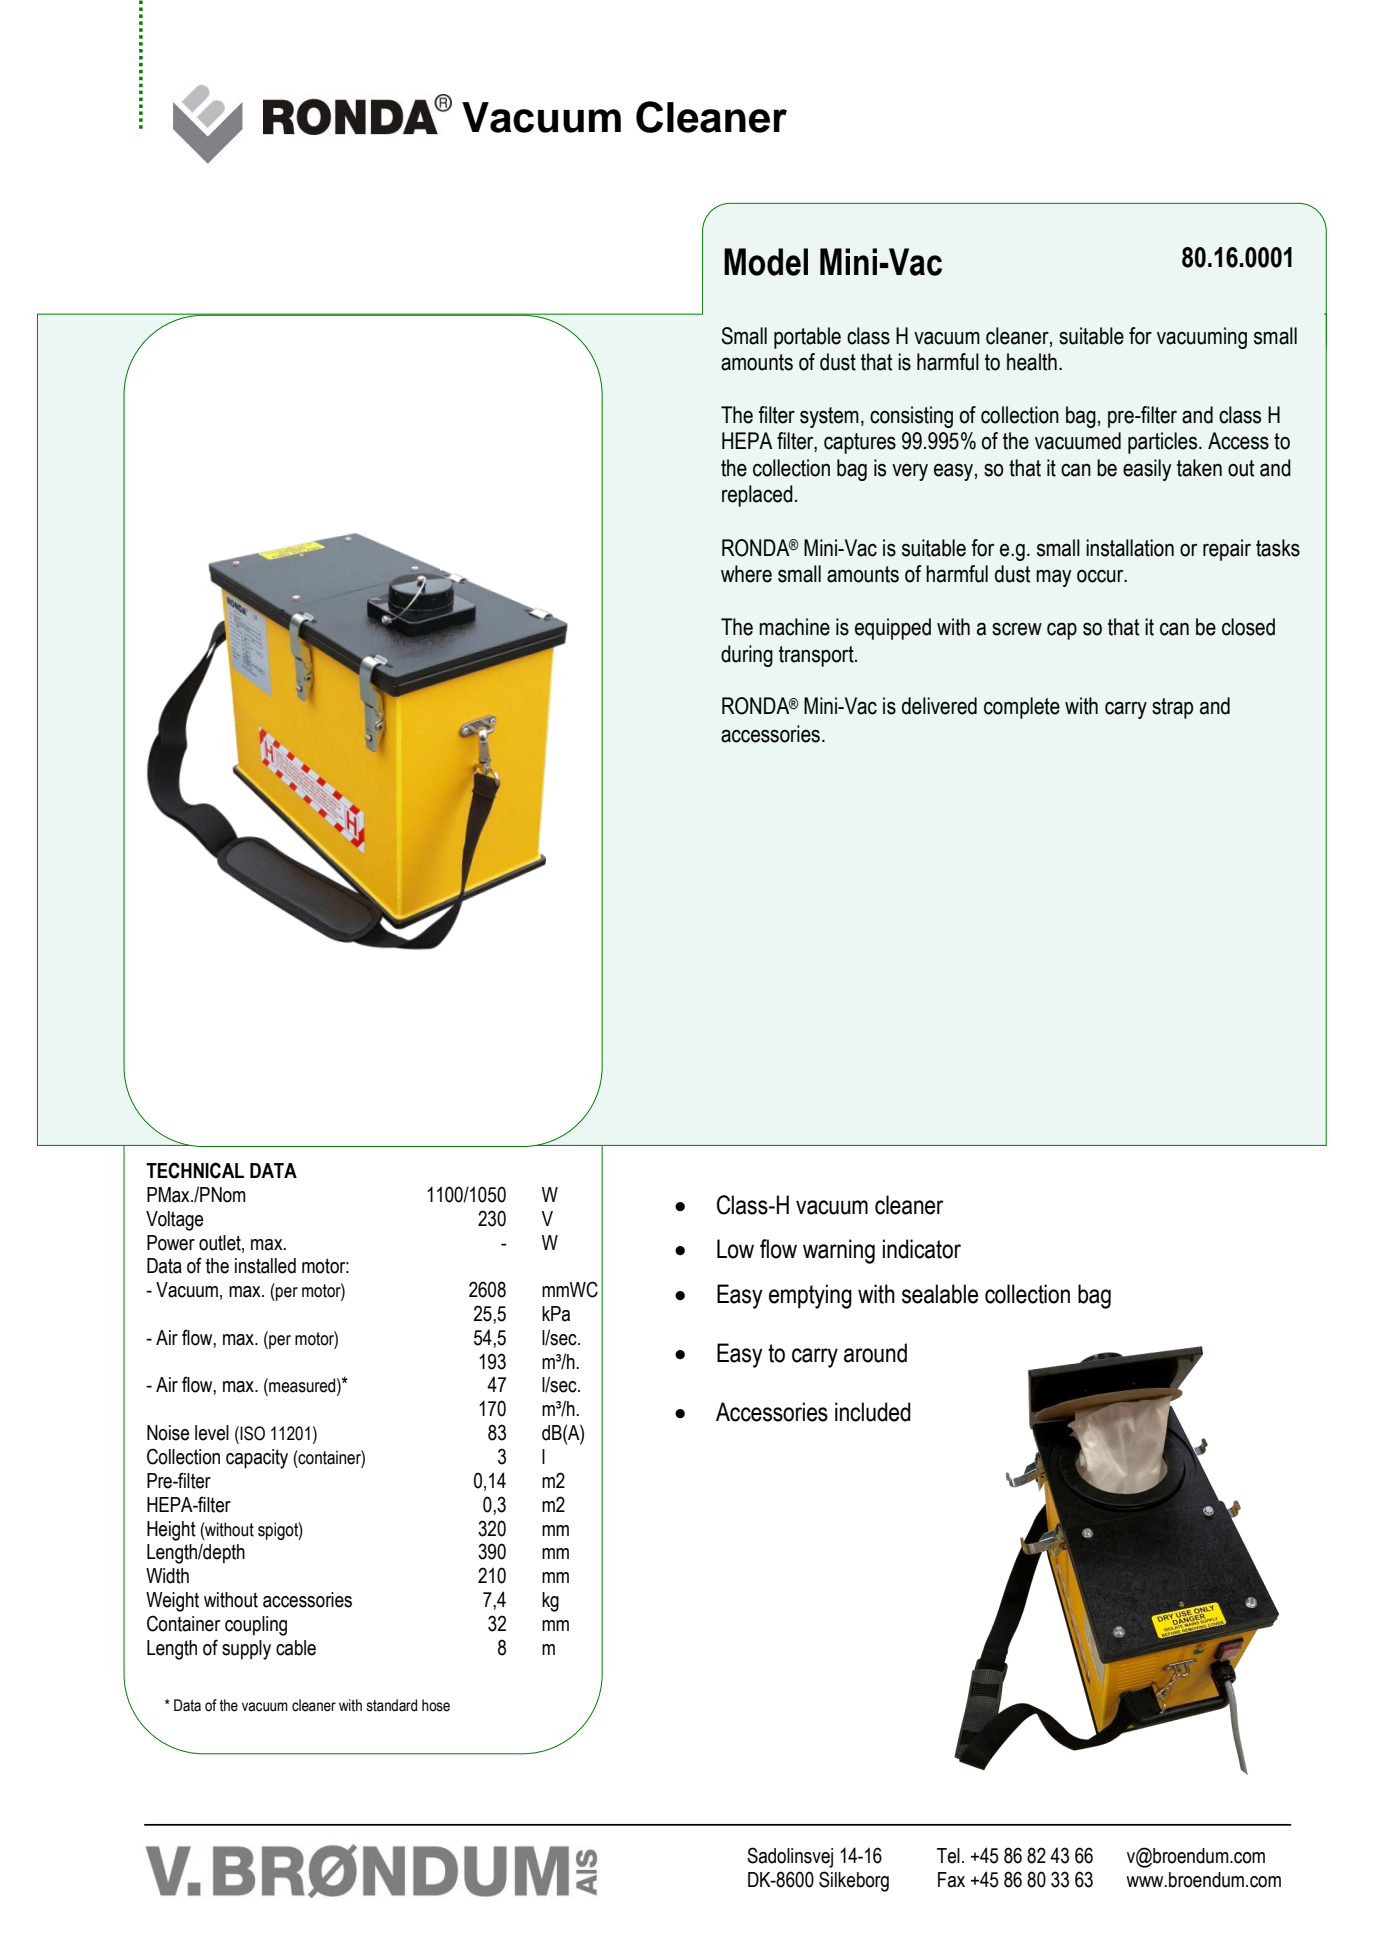  Describe the element at coordinates (807, 338) in the screenshot. I see `portable` at that location.
